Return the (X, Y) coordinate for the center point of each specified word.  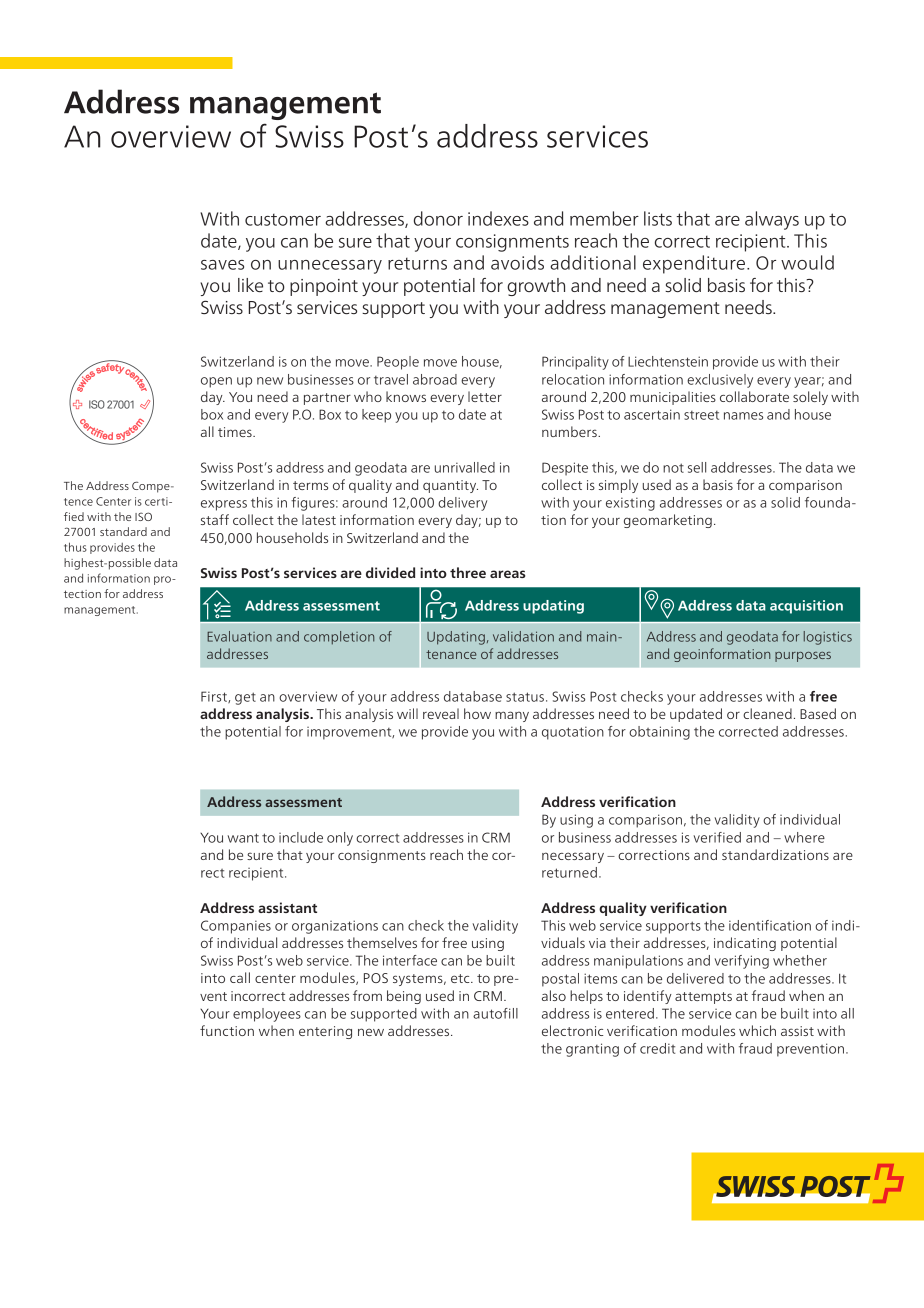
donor (438, 218)
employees (267, 1015)
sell (697, 467)
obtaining (659, 733)
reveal (441, 713)
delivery (462, 504)
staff (215, 519)
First (215, 697)
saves (222, 265)
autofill (495, 1013)
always (772, 220)
